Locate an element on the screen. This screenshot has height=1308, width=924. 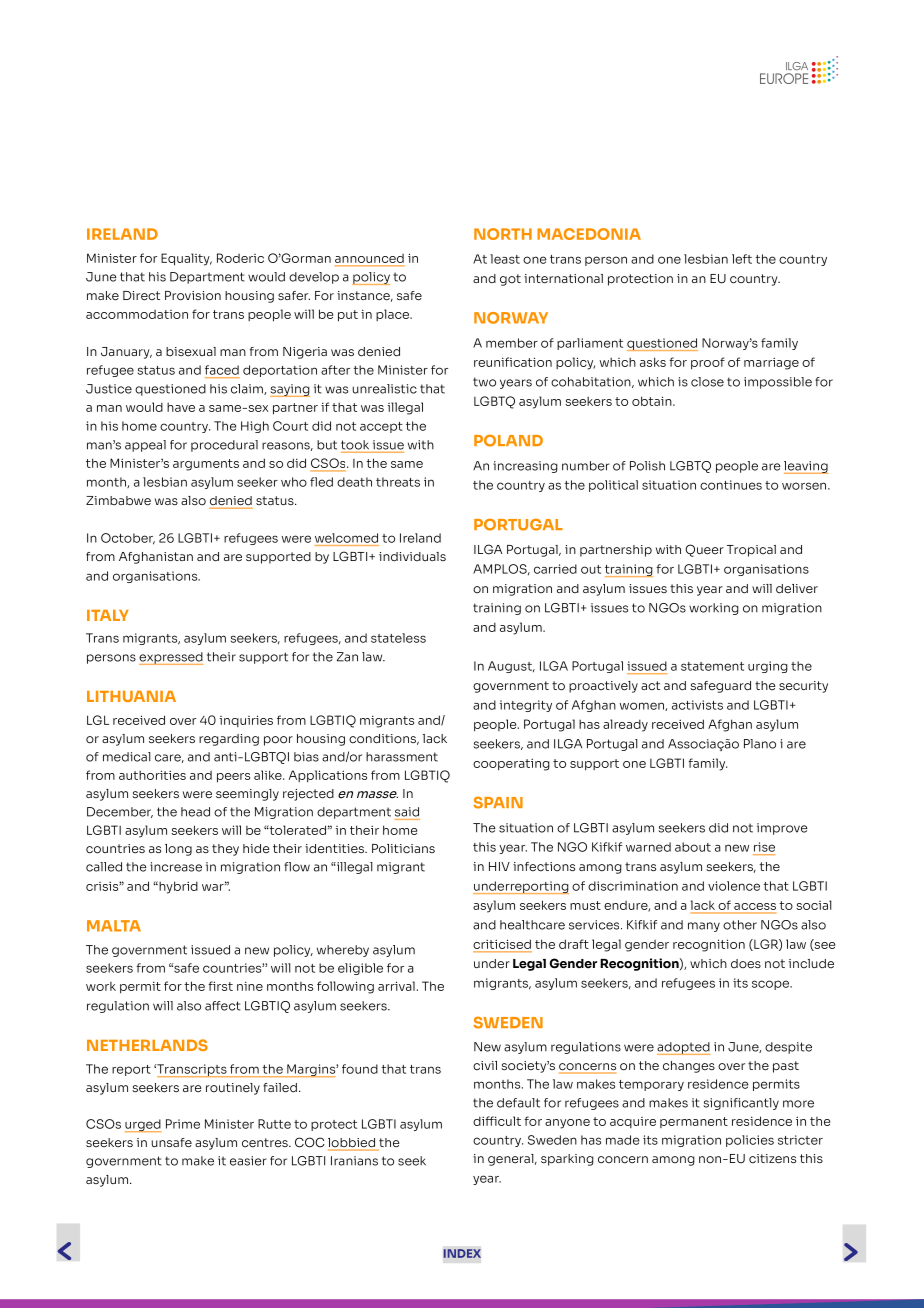
easier is located at coordinates (248, 1161).
